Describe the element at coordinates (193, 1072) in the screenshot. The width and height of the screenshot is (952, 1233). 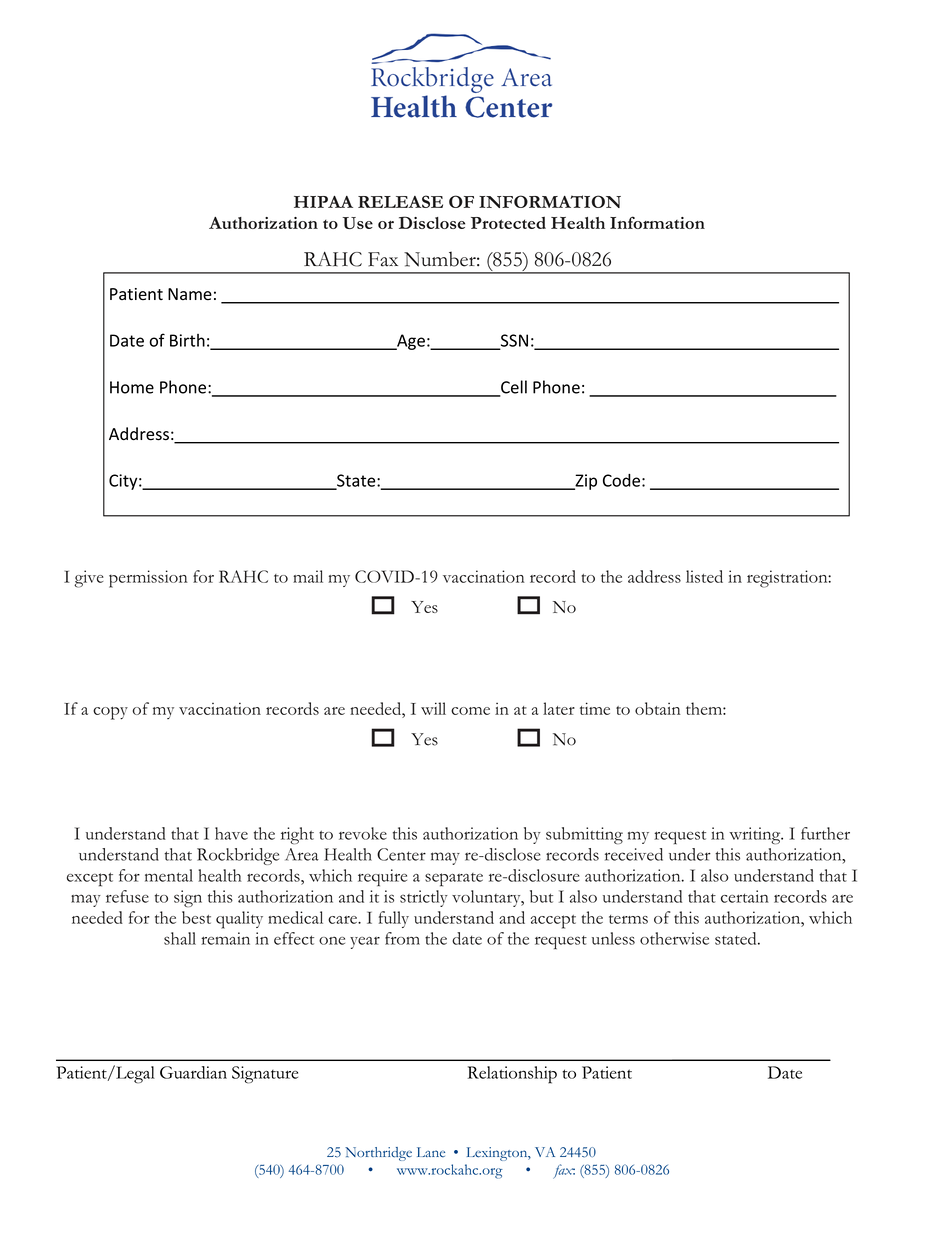
I see `Guardian` at that location.
